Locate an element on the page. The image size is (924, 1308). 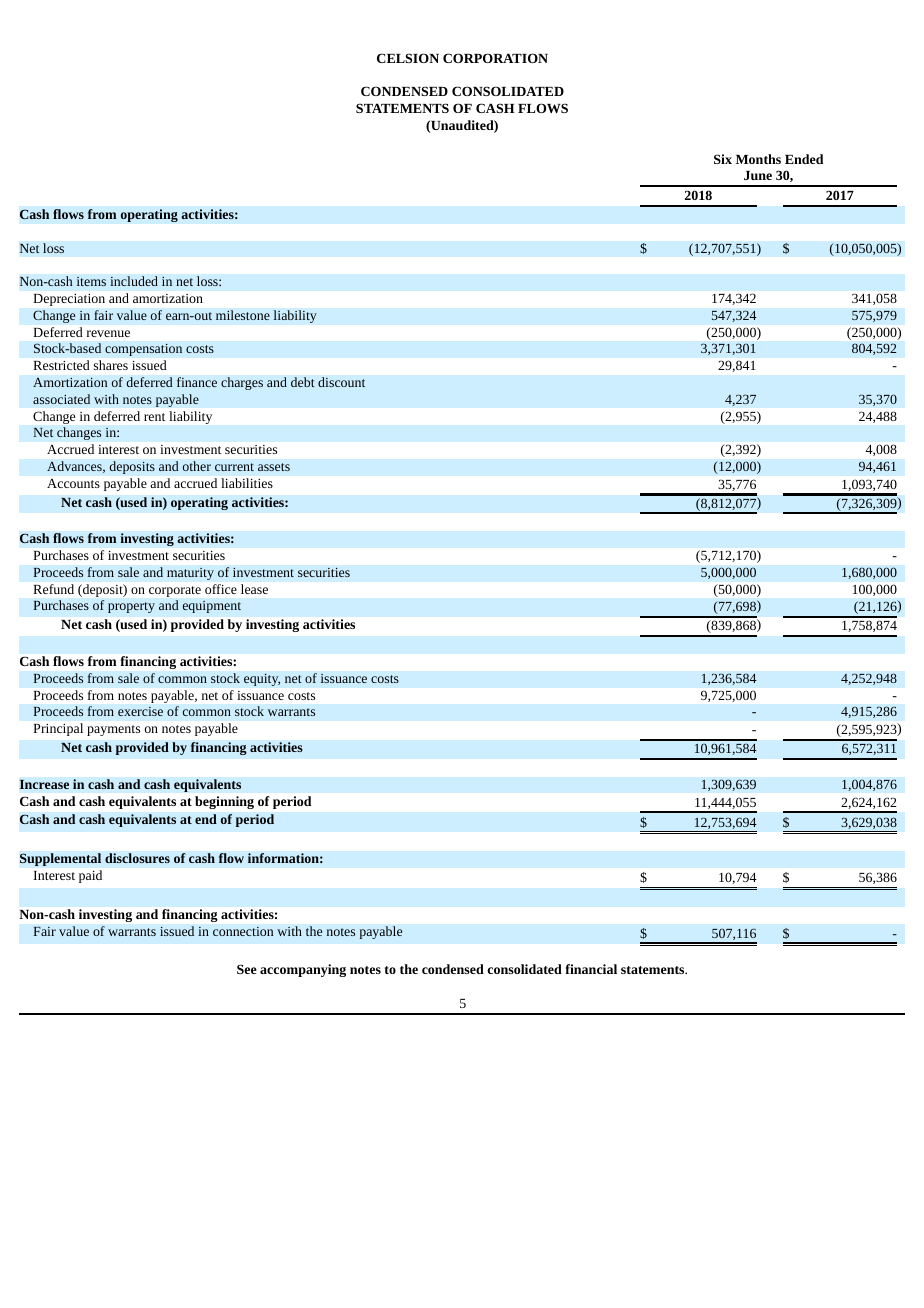
accompanying is located at coordinates (303, 970).
